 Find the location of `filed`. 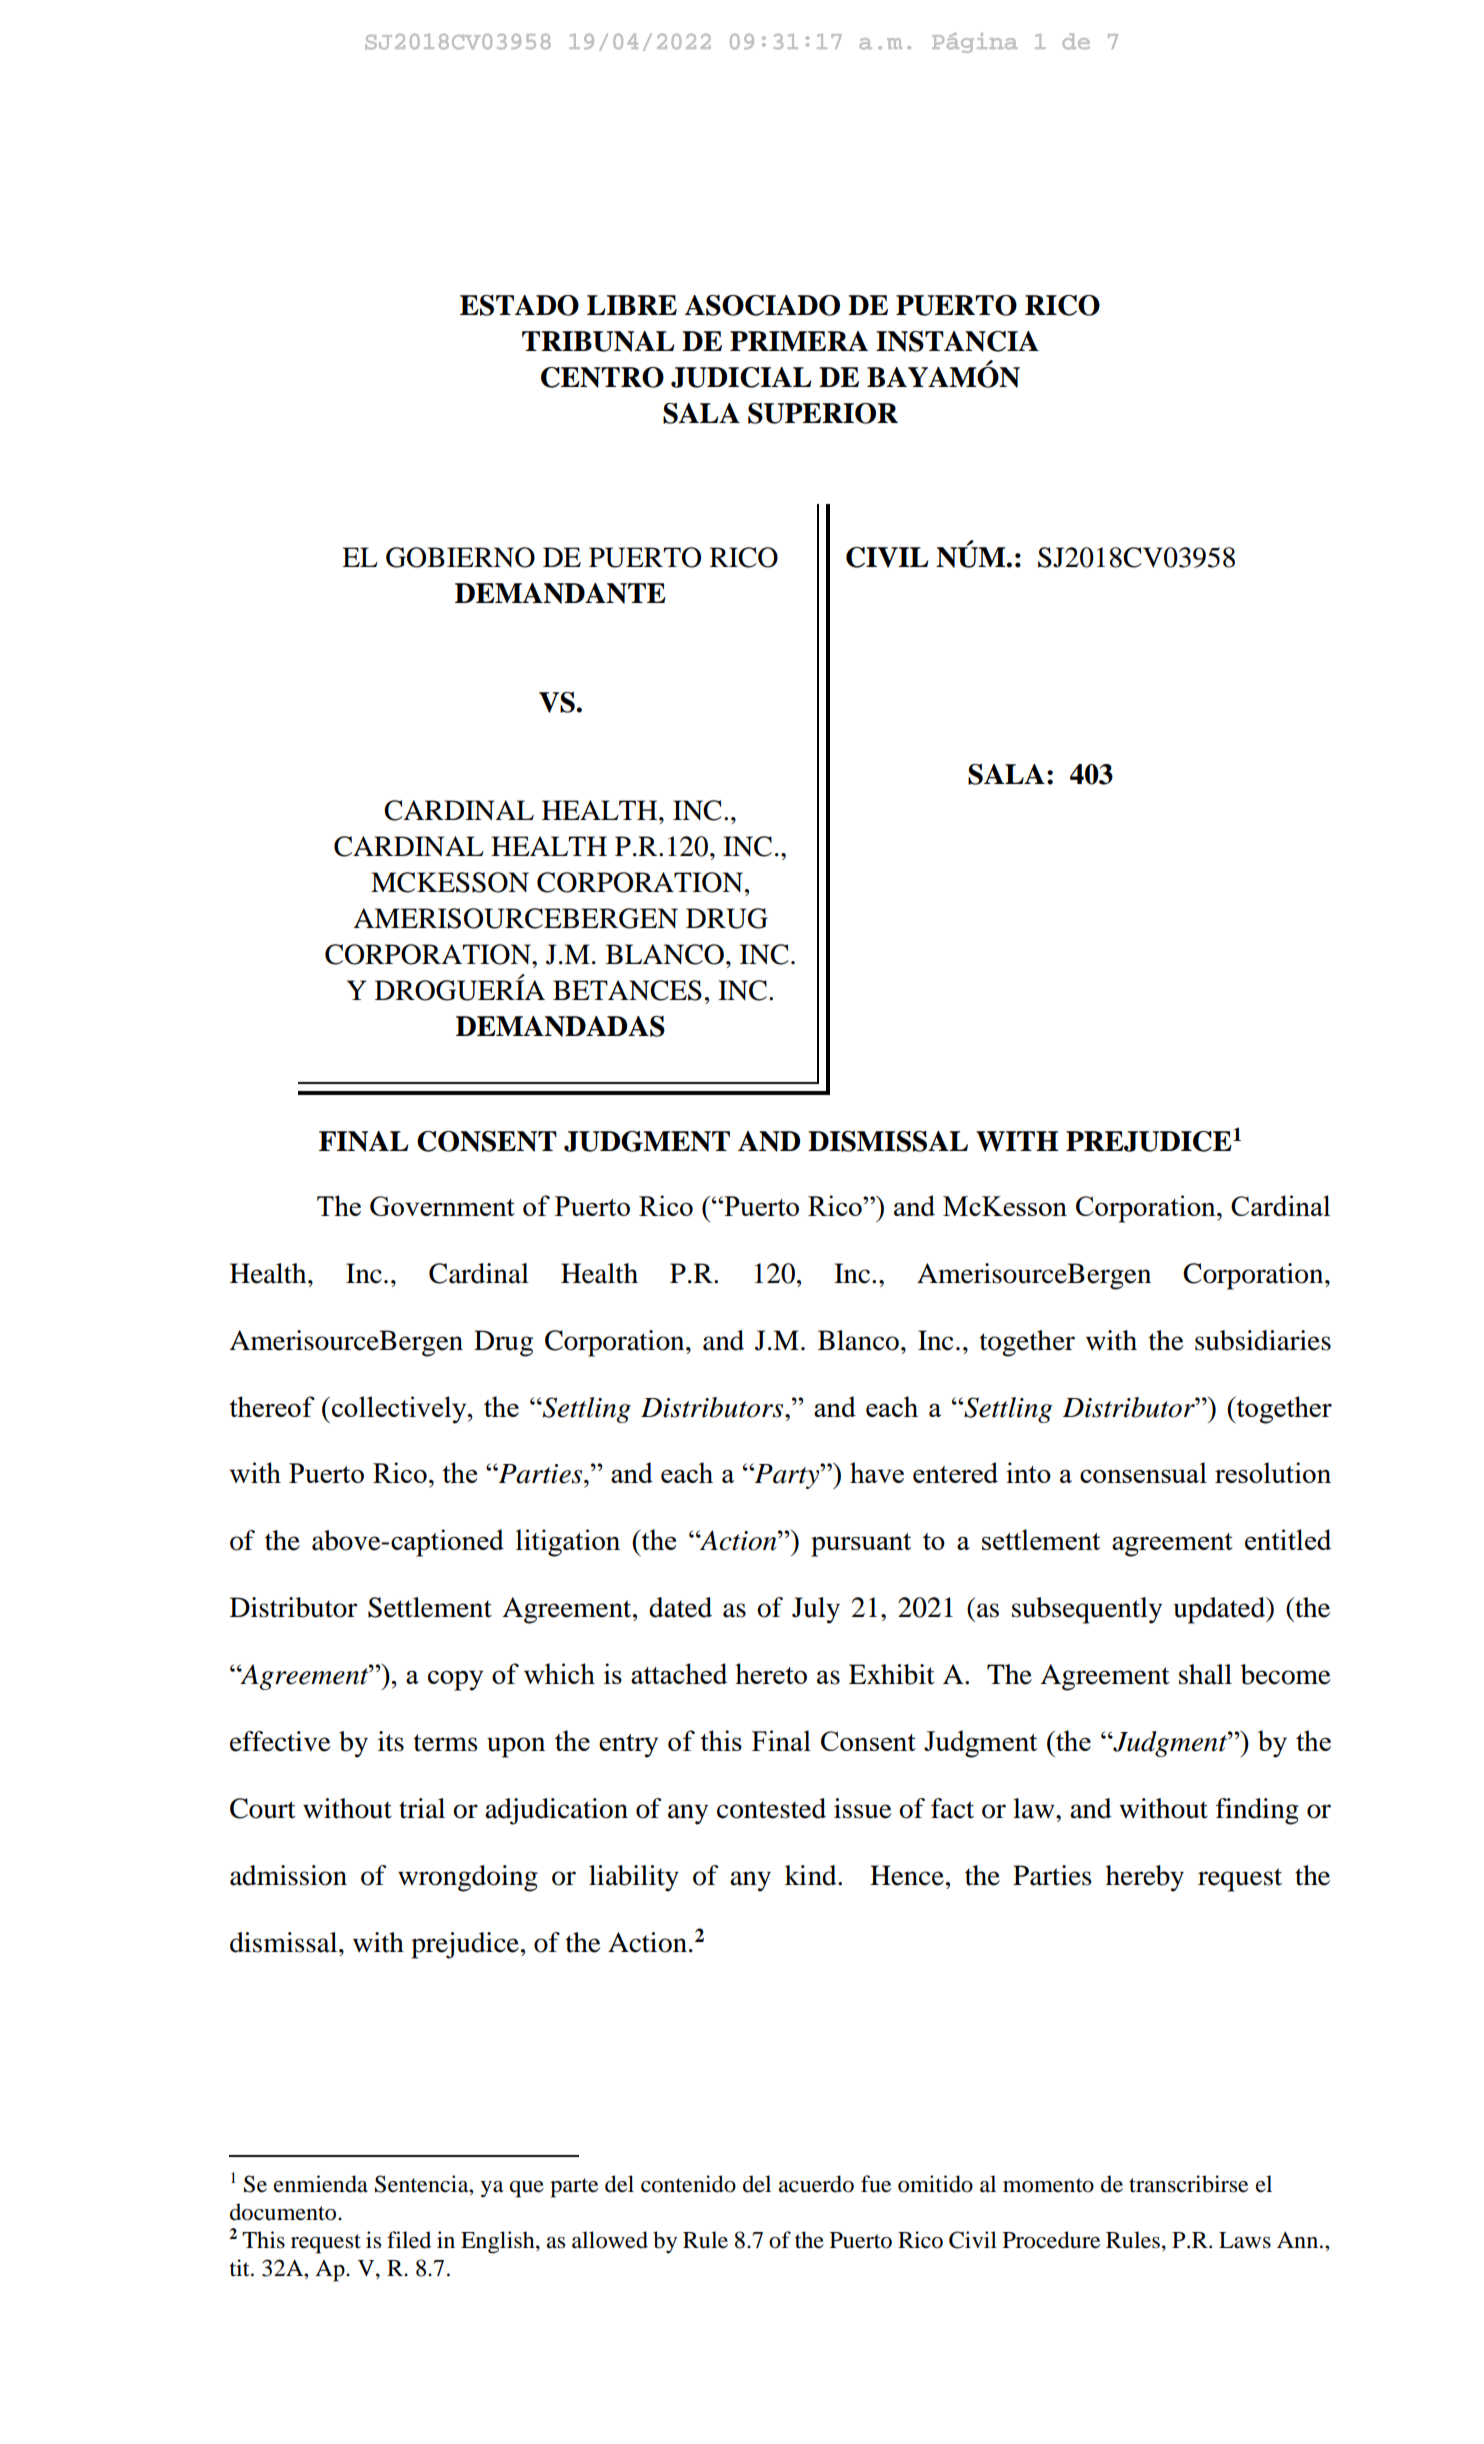

filed is located at coordinates (409, 2240).
